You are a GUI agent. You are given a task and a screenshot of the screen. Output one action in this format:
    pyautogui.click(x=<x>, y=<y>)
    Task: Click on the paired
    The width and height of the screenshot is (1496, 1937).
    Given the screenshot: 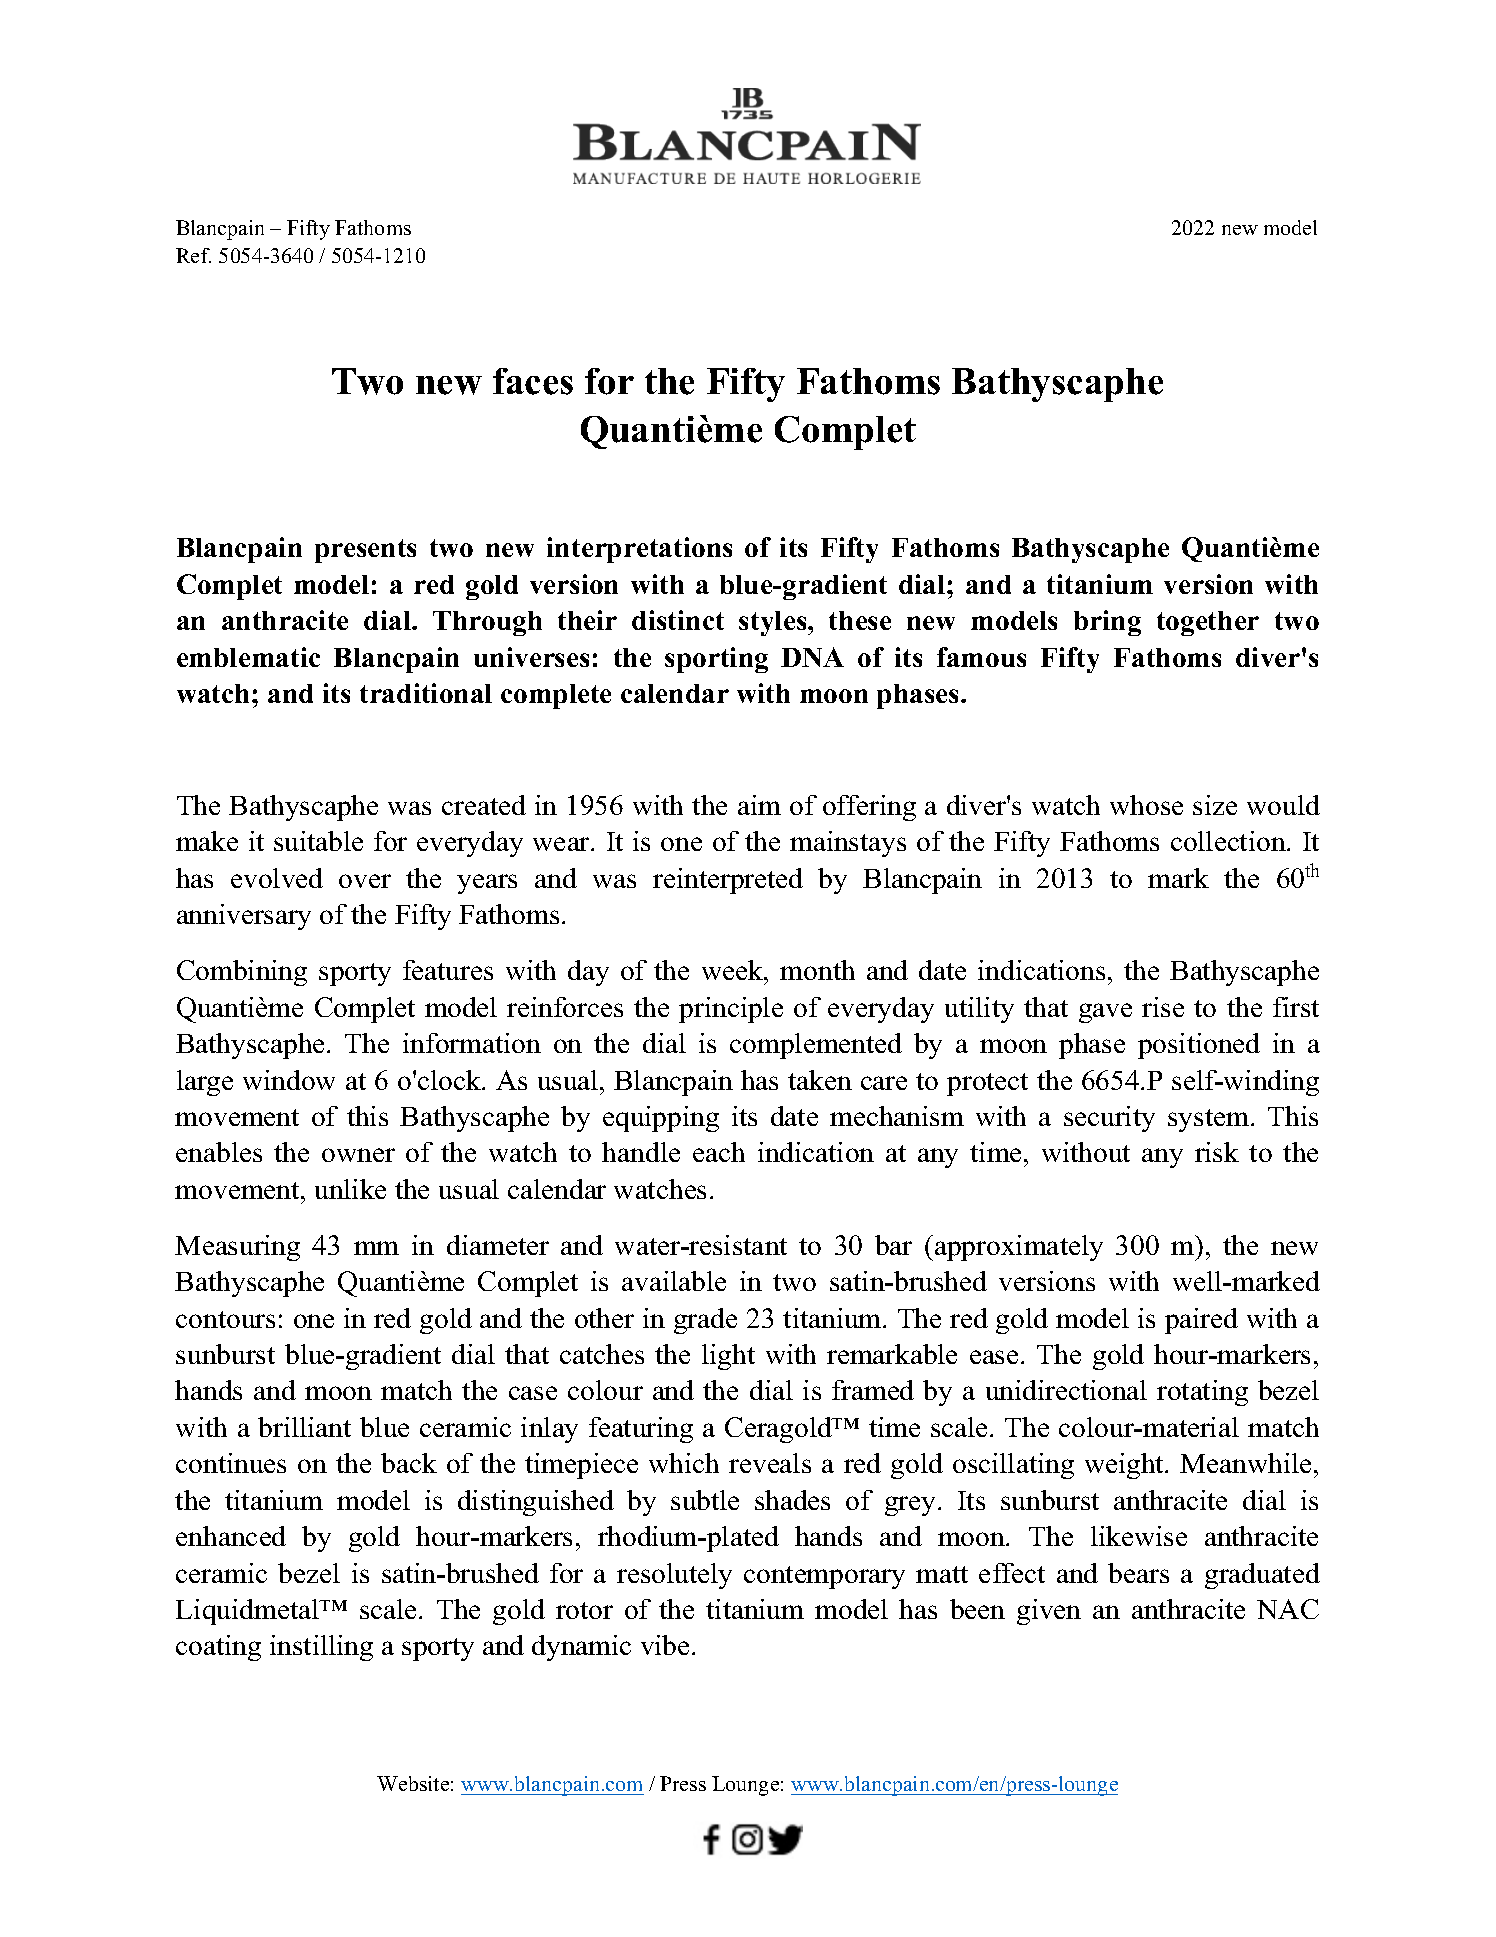 What is the action you would take?
    pyautogui.click(x=1201, y=1321)
